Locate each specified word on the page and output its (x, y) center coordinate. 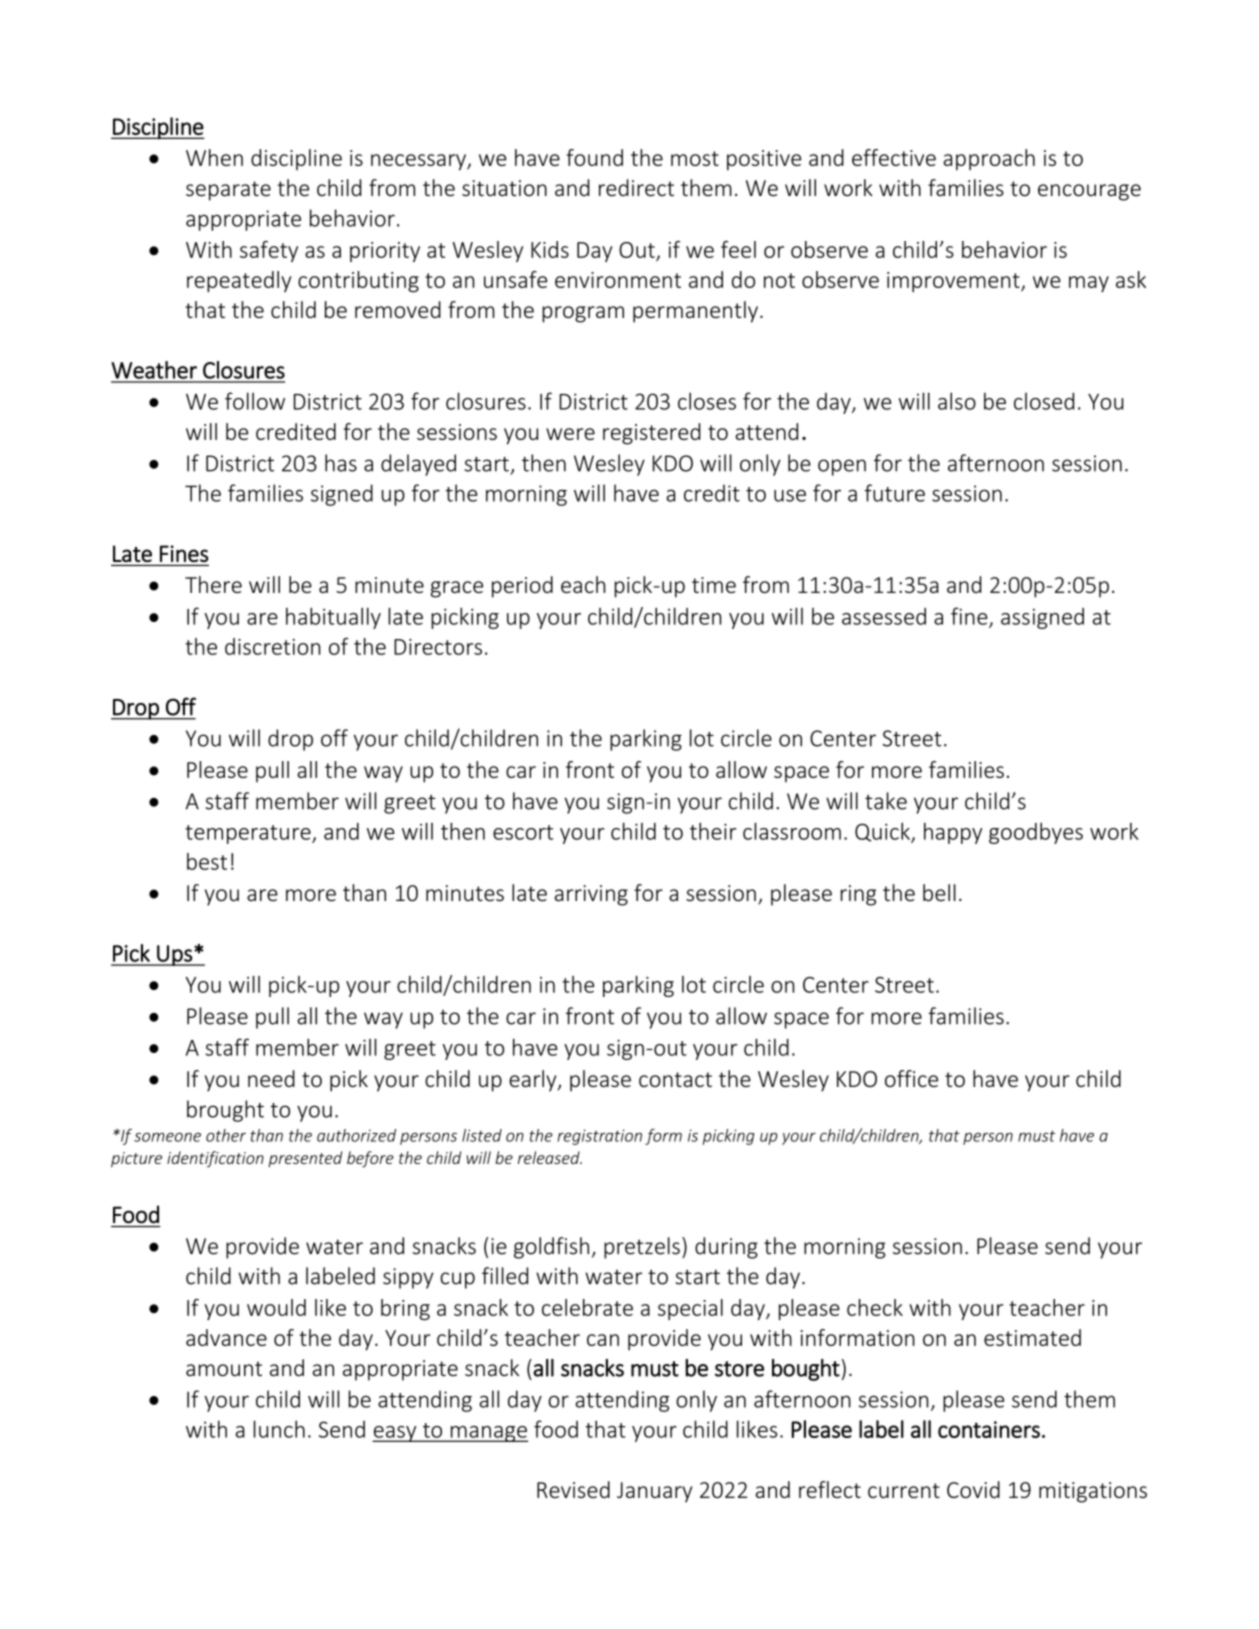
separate (228, 191)
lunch (279, 1429)
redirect (636, 188)
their (713, 831)
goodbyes (1036, 833)
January (654, 1492)
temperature (249, 834)
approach (989, 160)
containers (989, 1429)
